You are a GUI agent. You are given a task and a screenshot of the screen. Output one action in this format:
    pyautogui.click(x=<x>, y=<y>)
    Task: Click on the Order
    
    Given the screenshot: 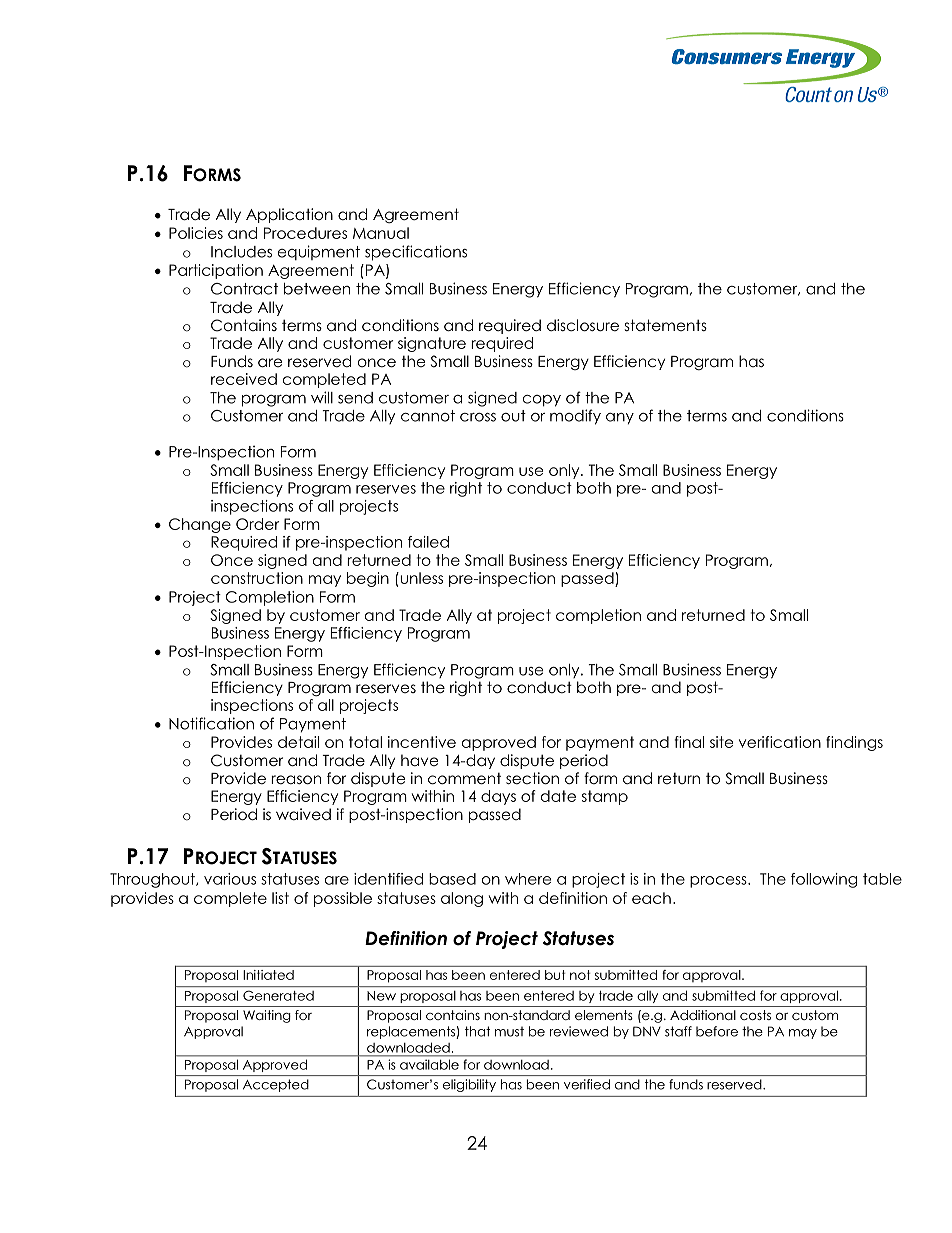 What is the action you would take?
    pyautogui.click(x=257, y=524)
